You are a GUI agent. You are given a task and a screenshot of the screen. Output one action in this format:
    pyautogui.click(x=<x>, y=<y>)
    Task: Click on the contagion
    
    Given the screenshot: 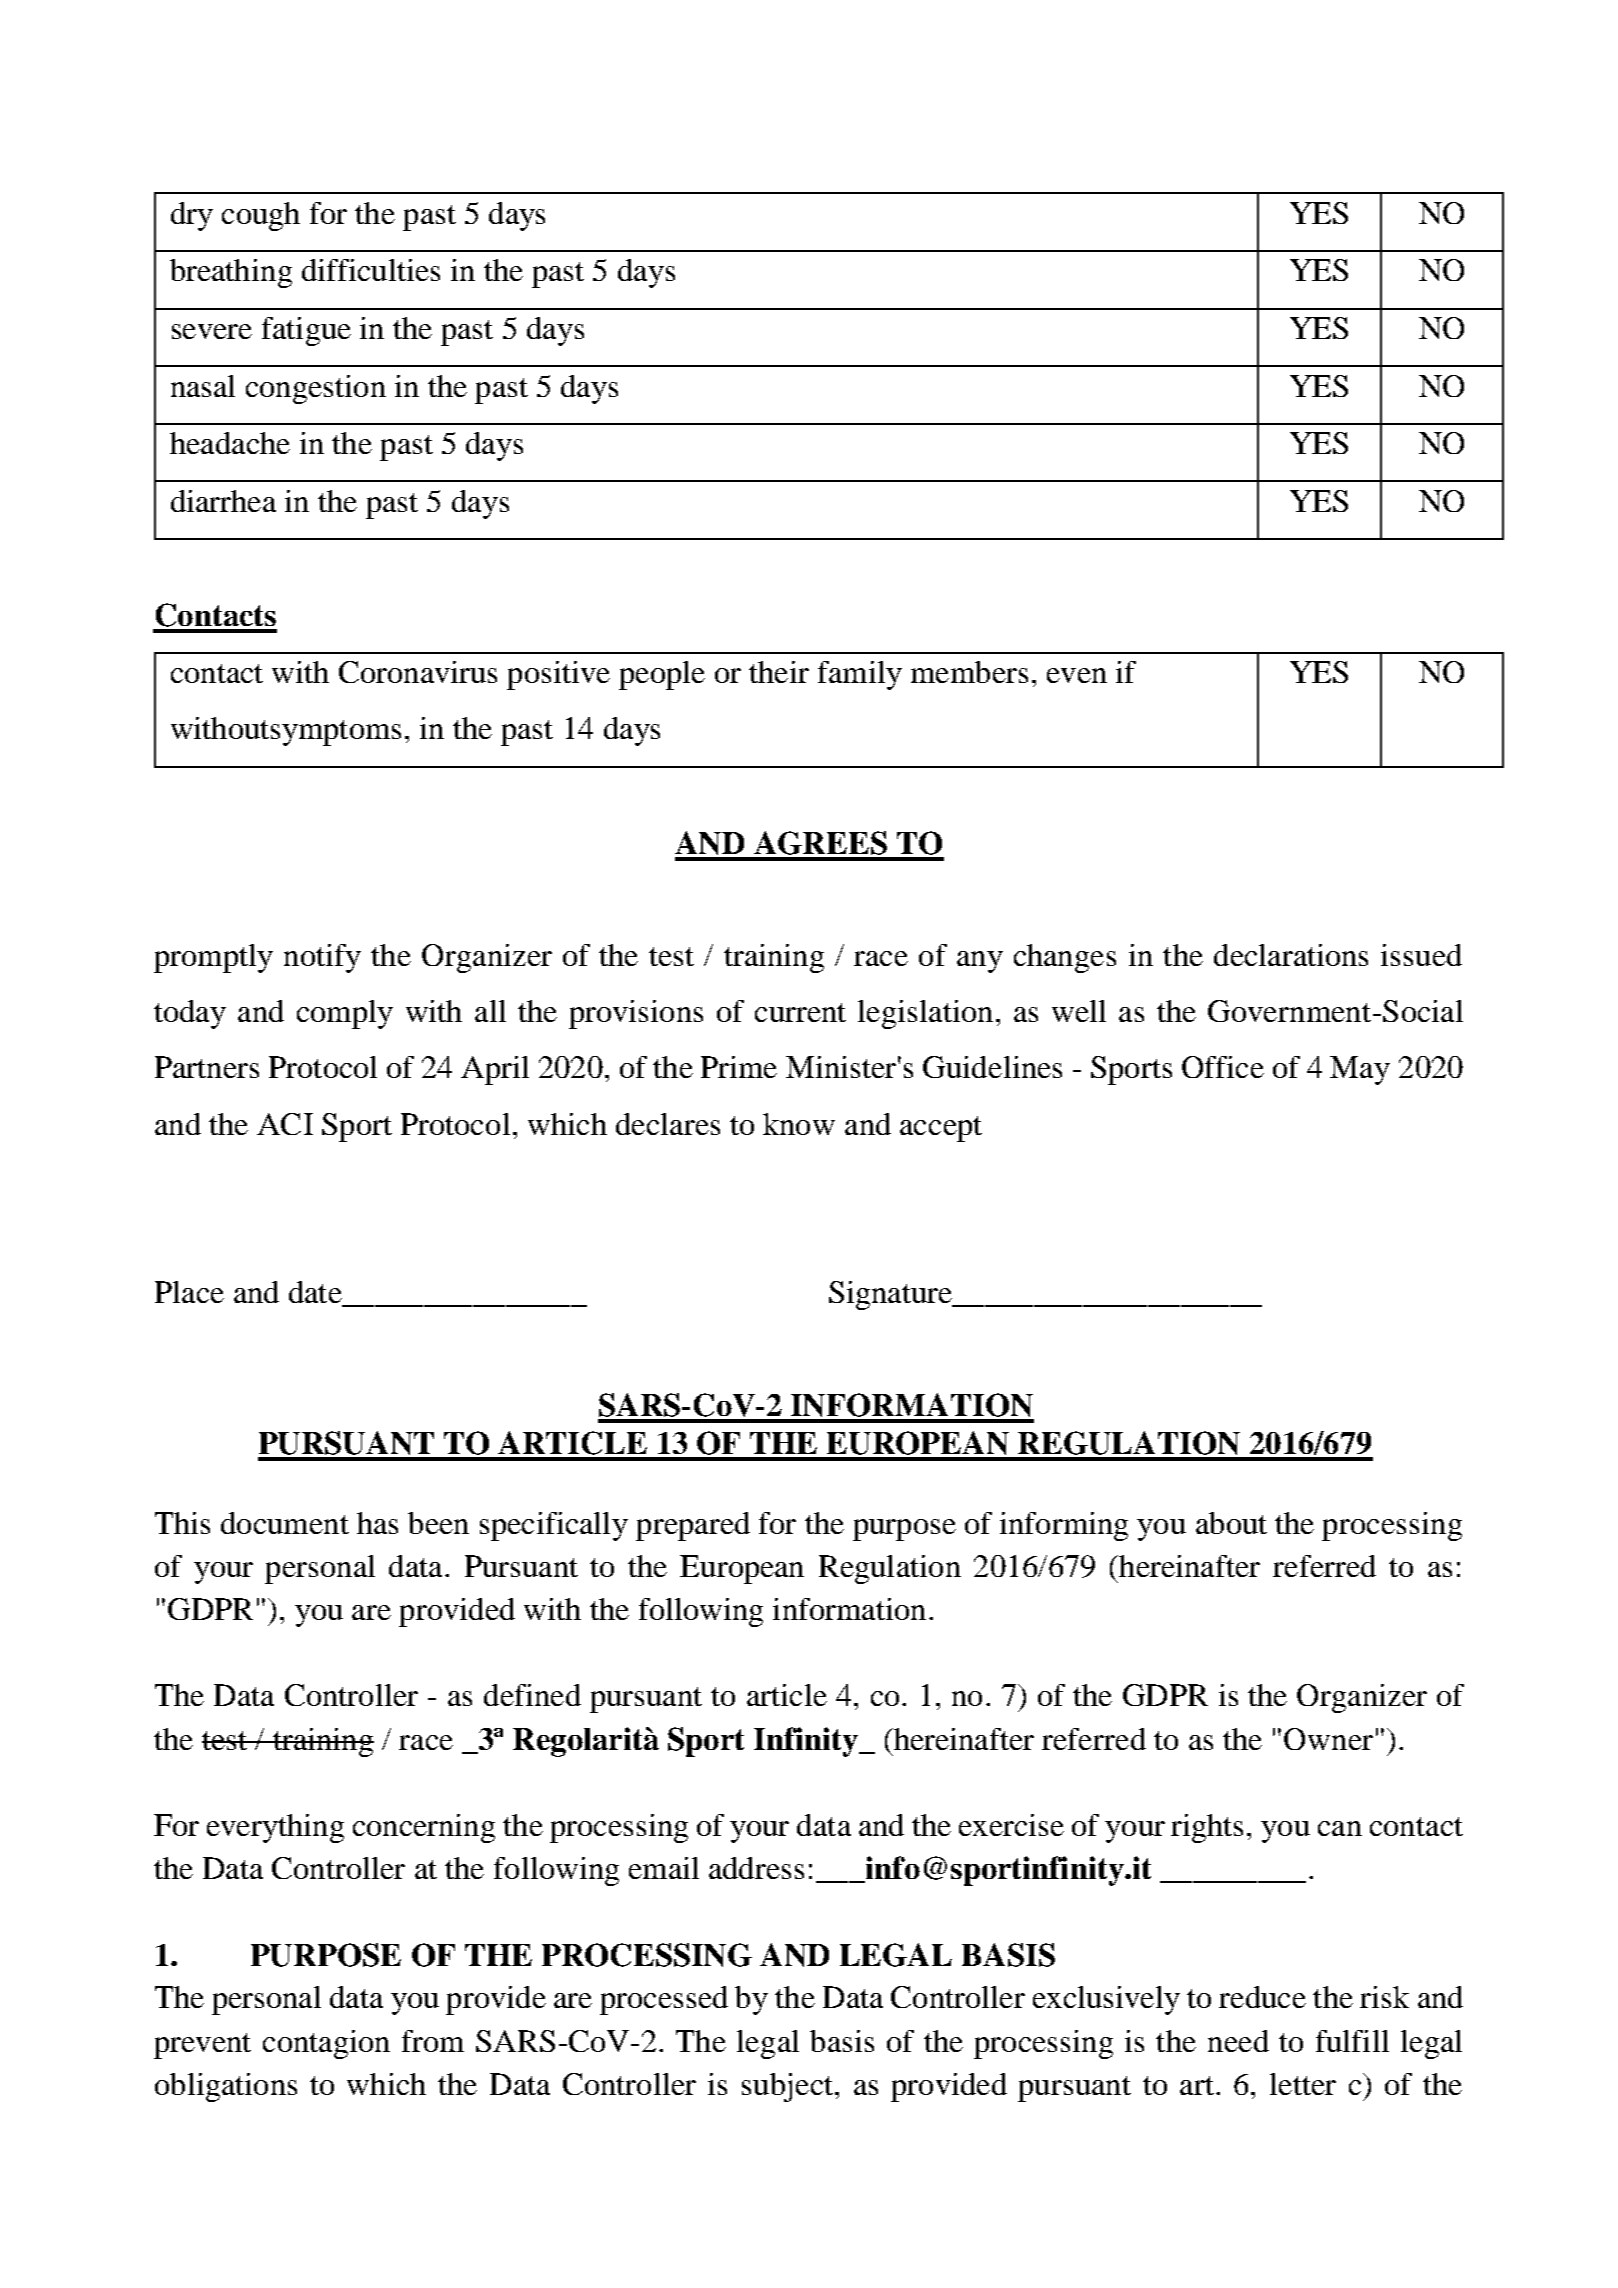 What is the action you would take?
    pyautogui.click(x=326, y=2044)
